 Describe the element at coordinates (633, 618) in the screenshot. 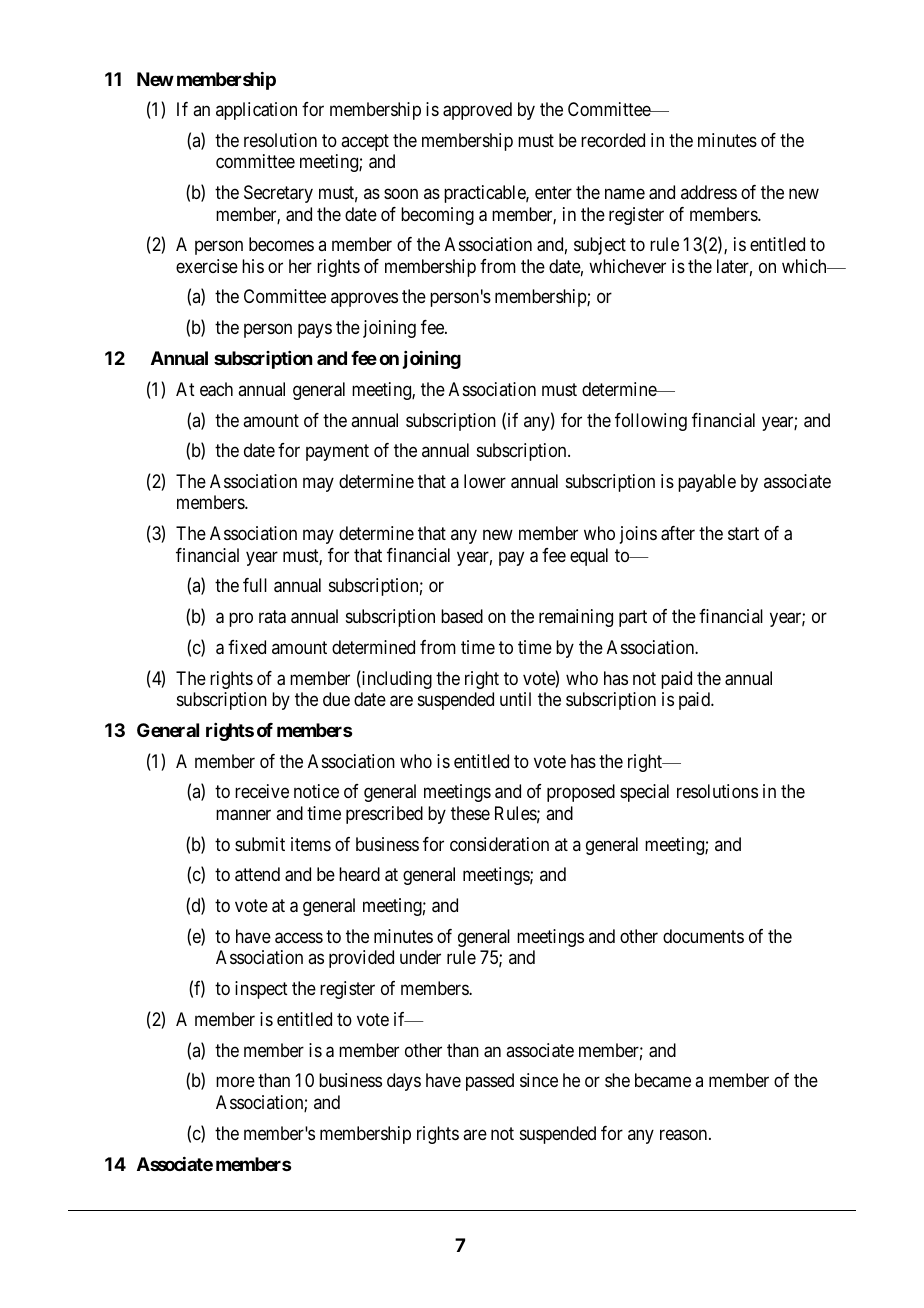

I see `part` at that location.
